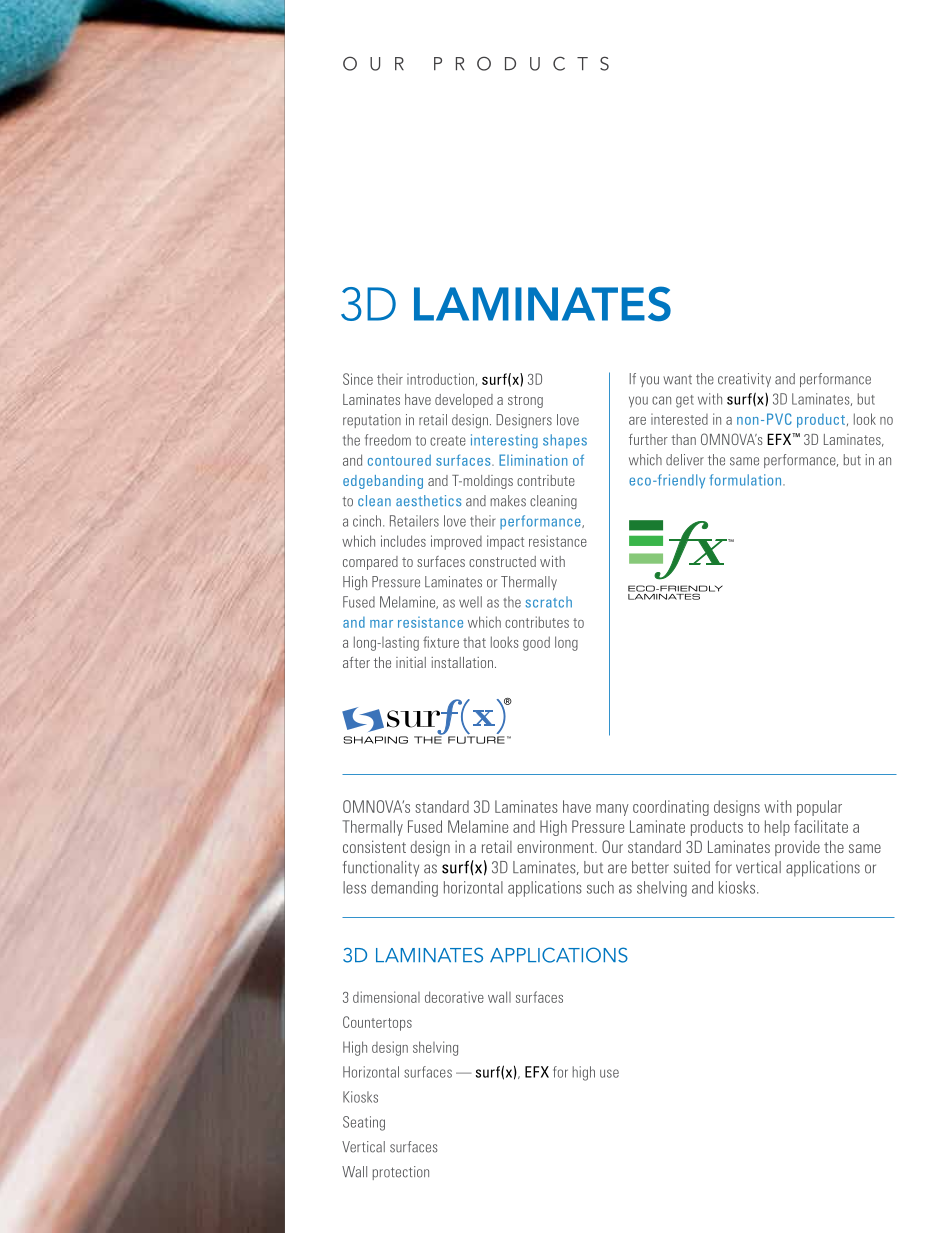 This screenshot has height=1233, width=952. I want to click on provide, so click(797, 848).
